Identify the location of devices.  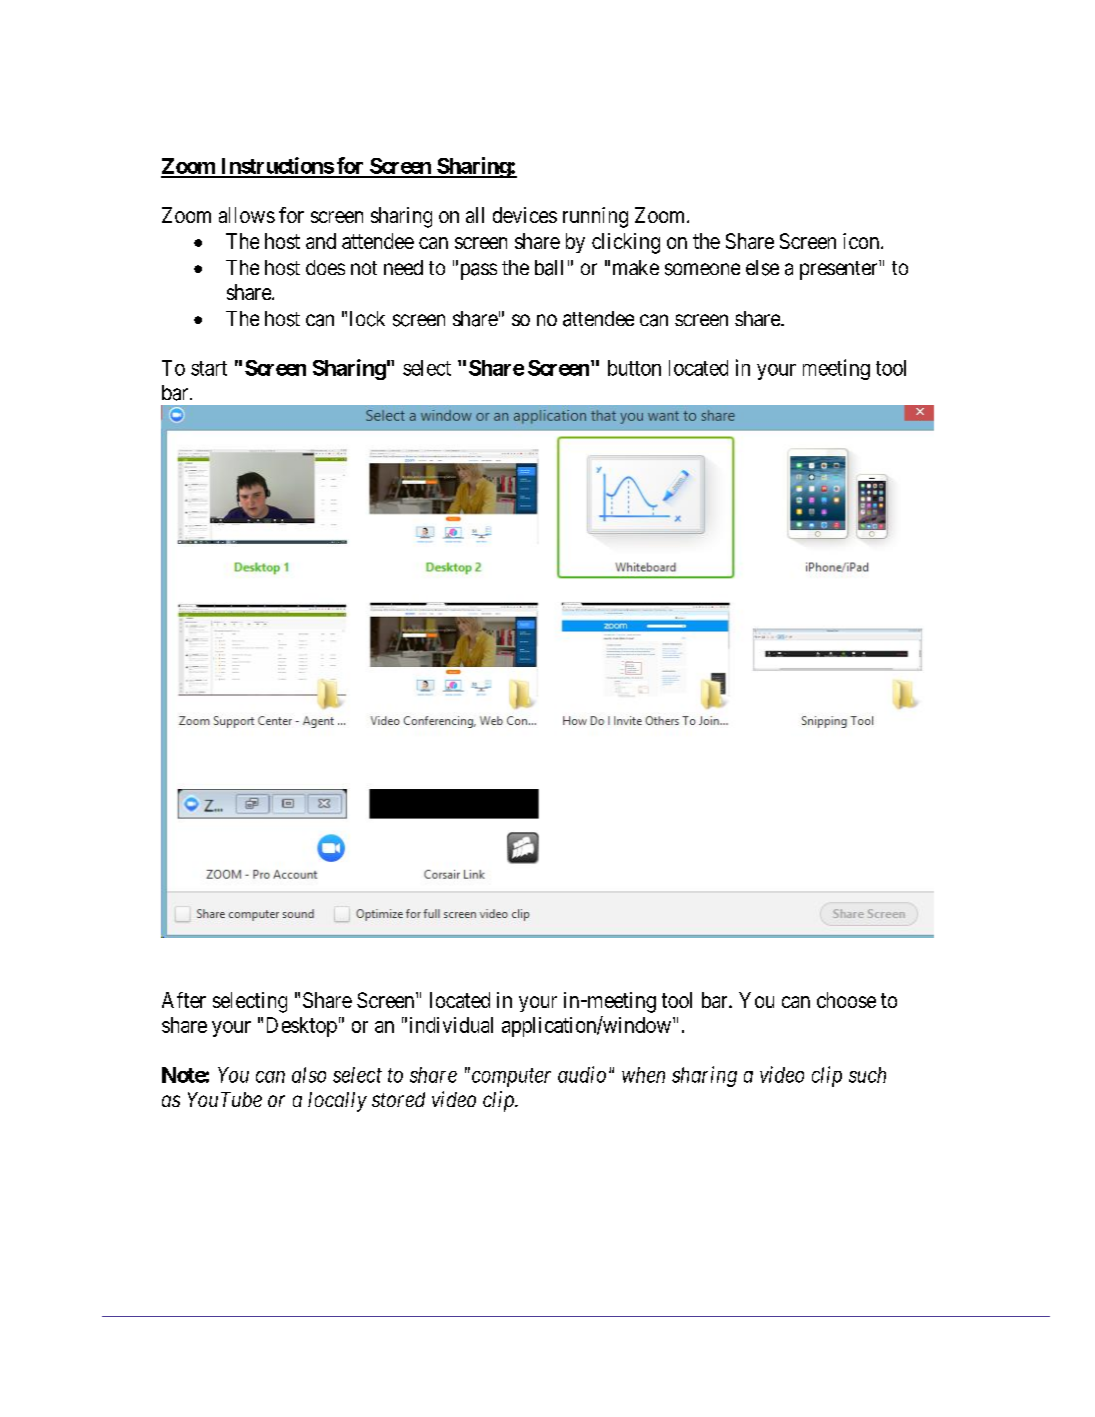
(525, 215).
